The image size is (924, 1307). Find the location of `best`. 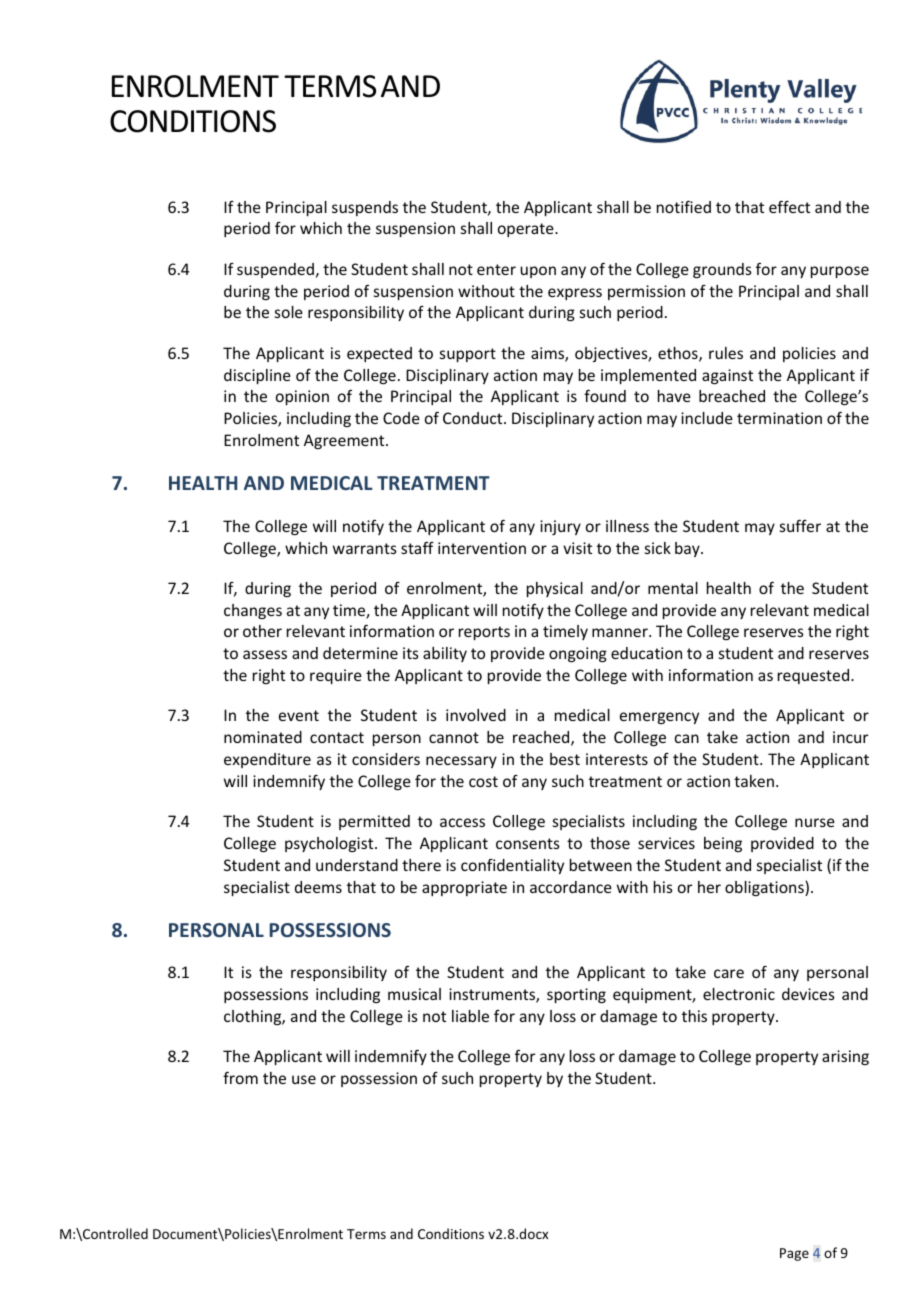

best is located at coordinates (565, 759).
